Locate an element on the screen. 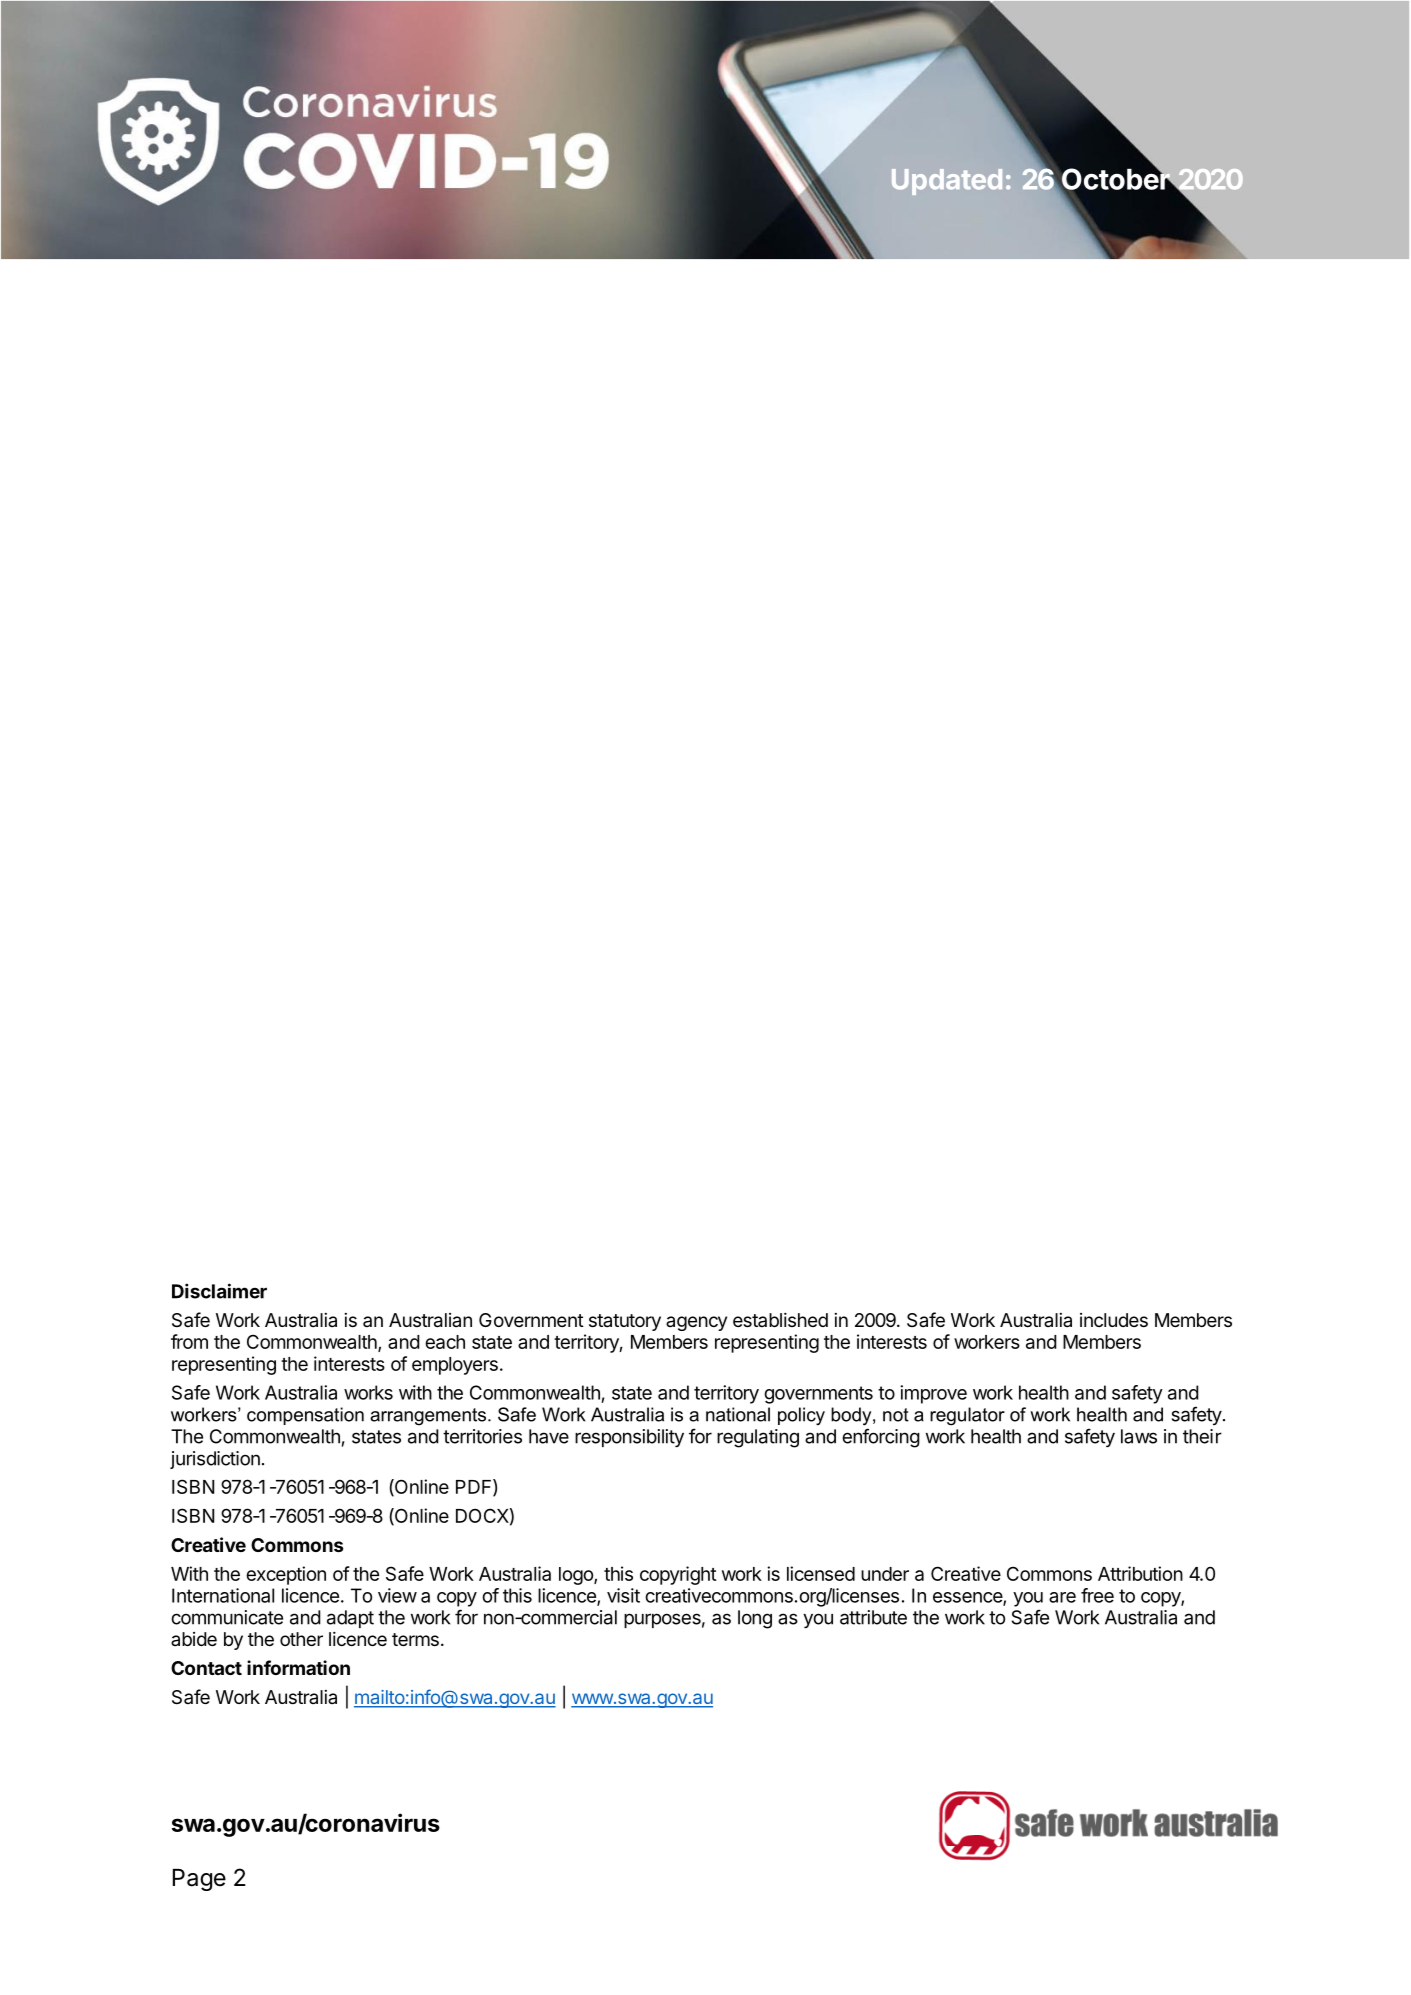  agency is located at coordinates (696, 1323).
